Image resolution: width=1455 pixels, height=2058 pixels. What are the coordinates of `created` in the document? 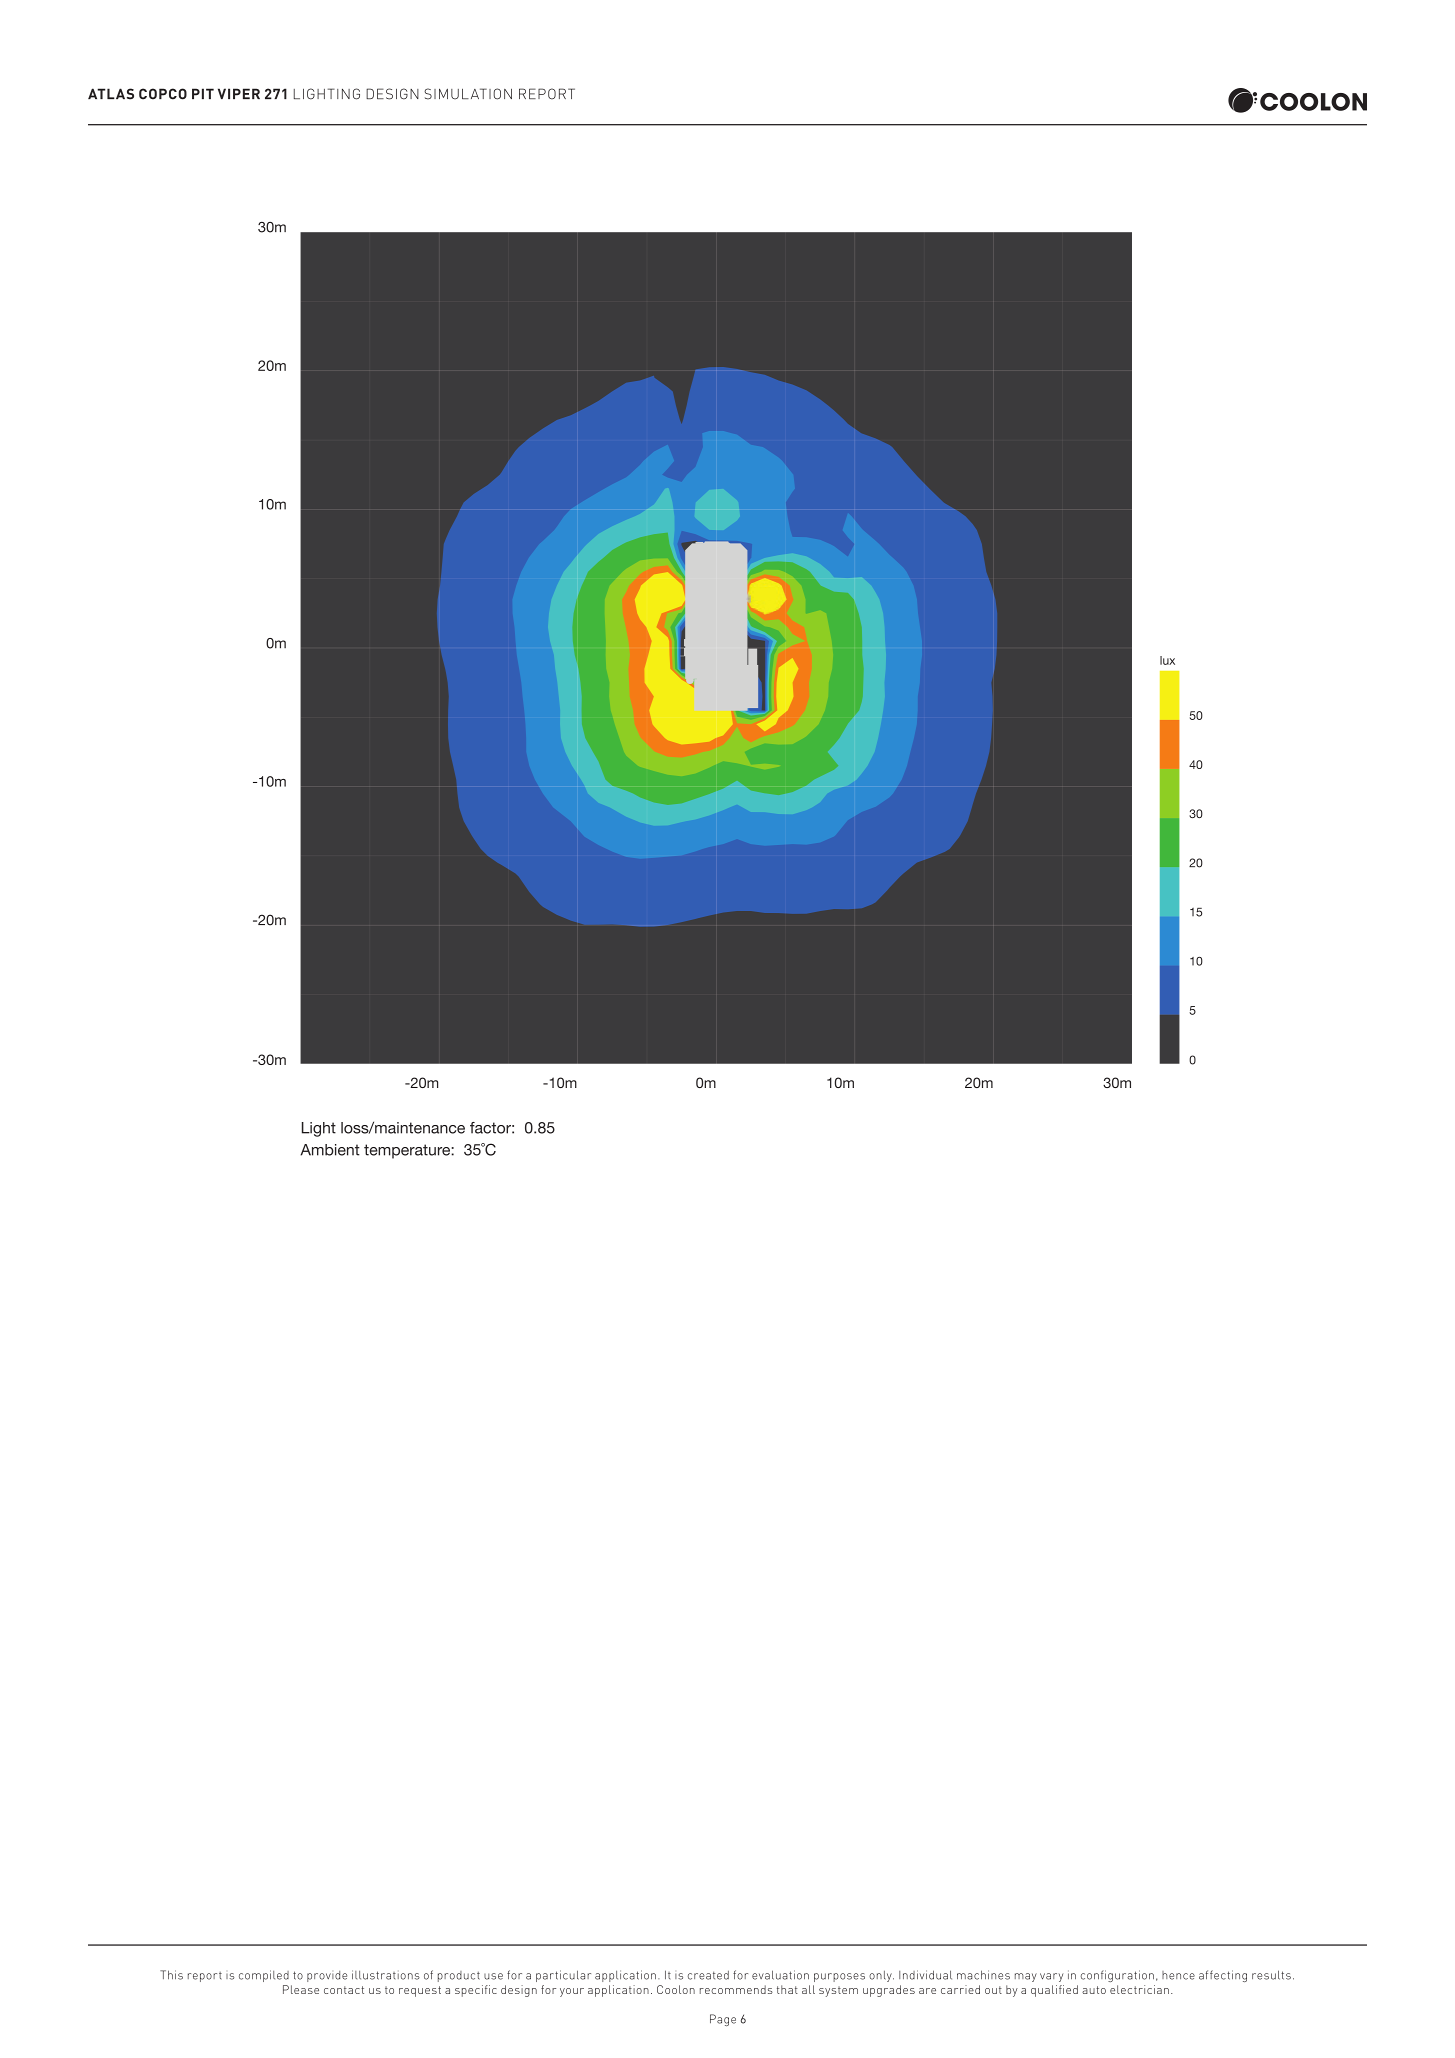 It's located at (708, 1975).
